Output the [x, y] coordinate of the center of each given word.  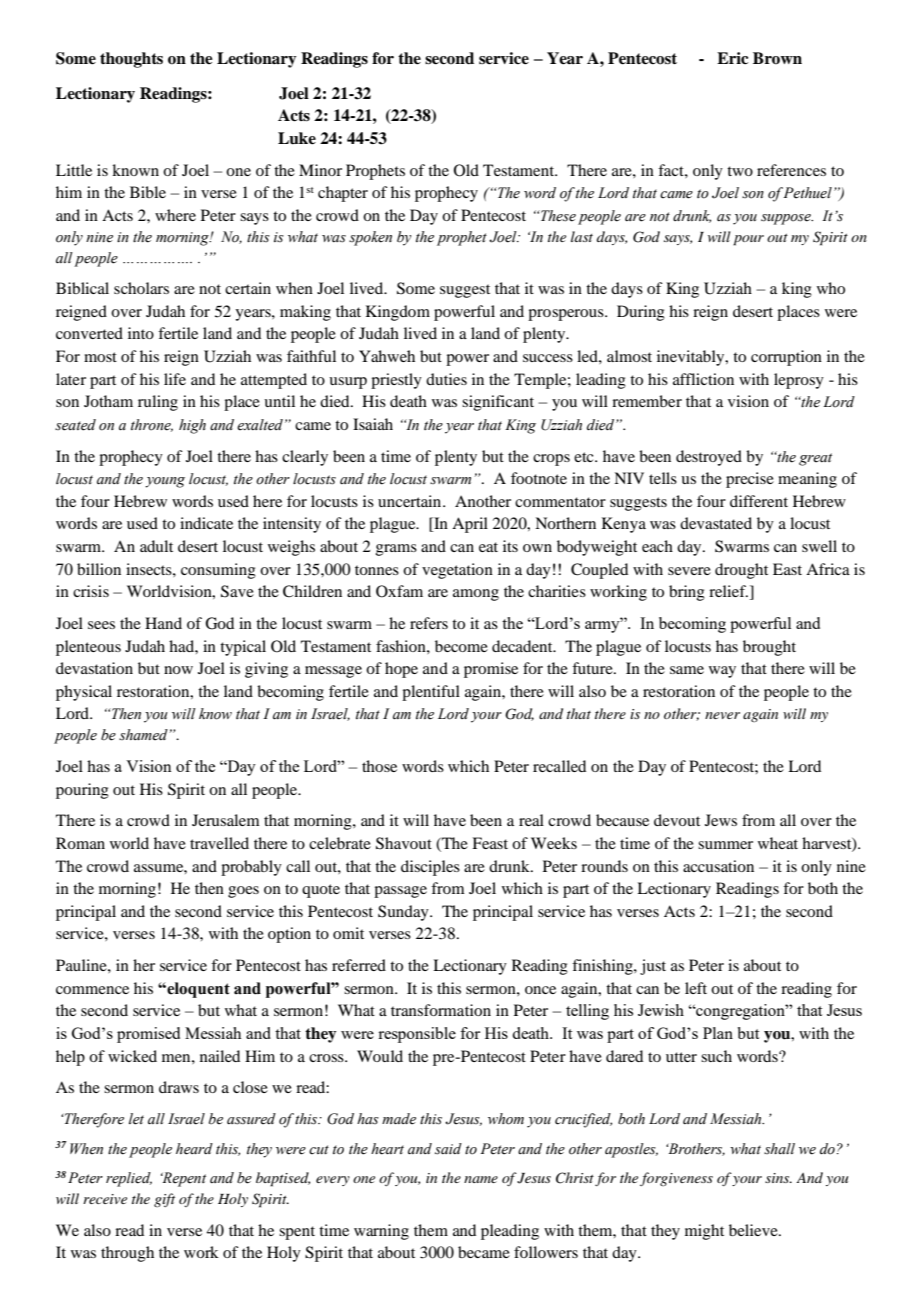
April [470, 525]
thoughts [131, 60]
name [481, 1179]
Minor [320, 170]
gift [164, 1200]
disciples [430, 868]
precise [750, 480]
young [165, 482]
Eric [732, 58]
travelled [219, 843]
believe [754, 1230]
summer [725, 845]
